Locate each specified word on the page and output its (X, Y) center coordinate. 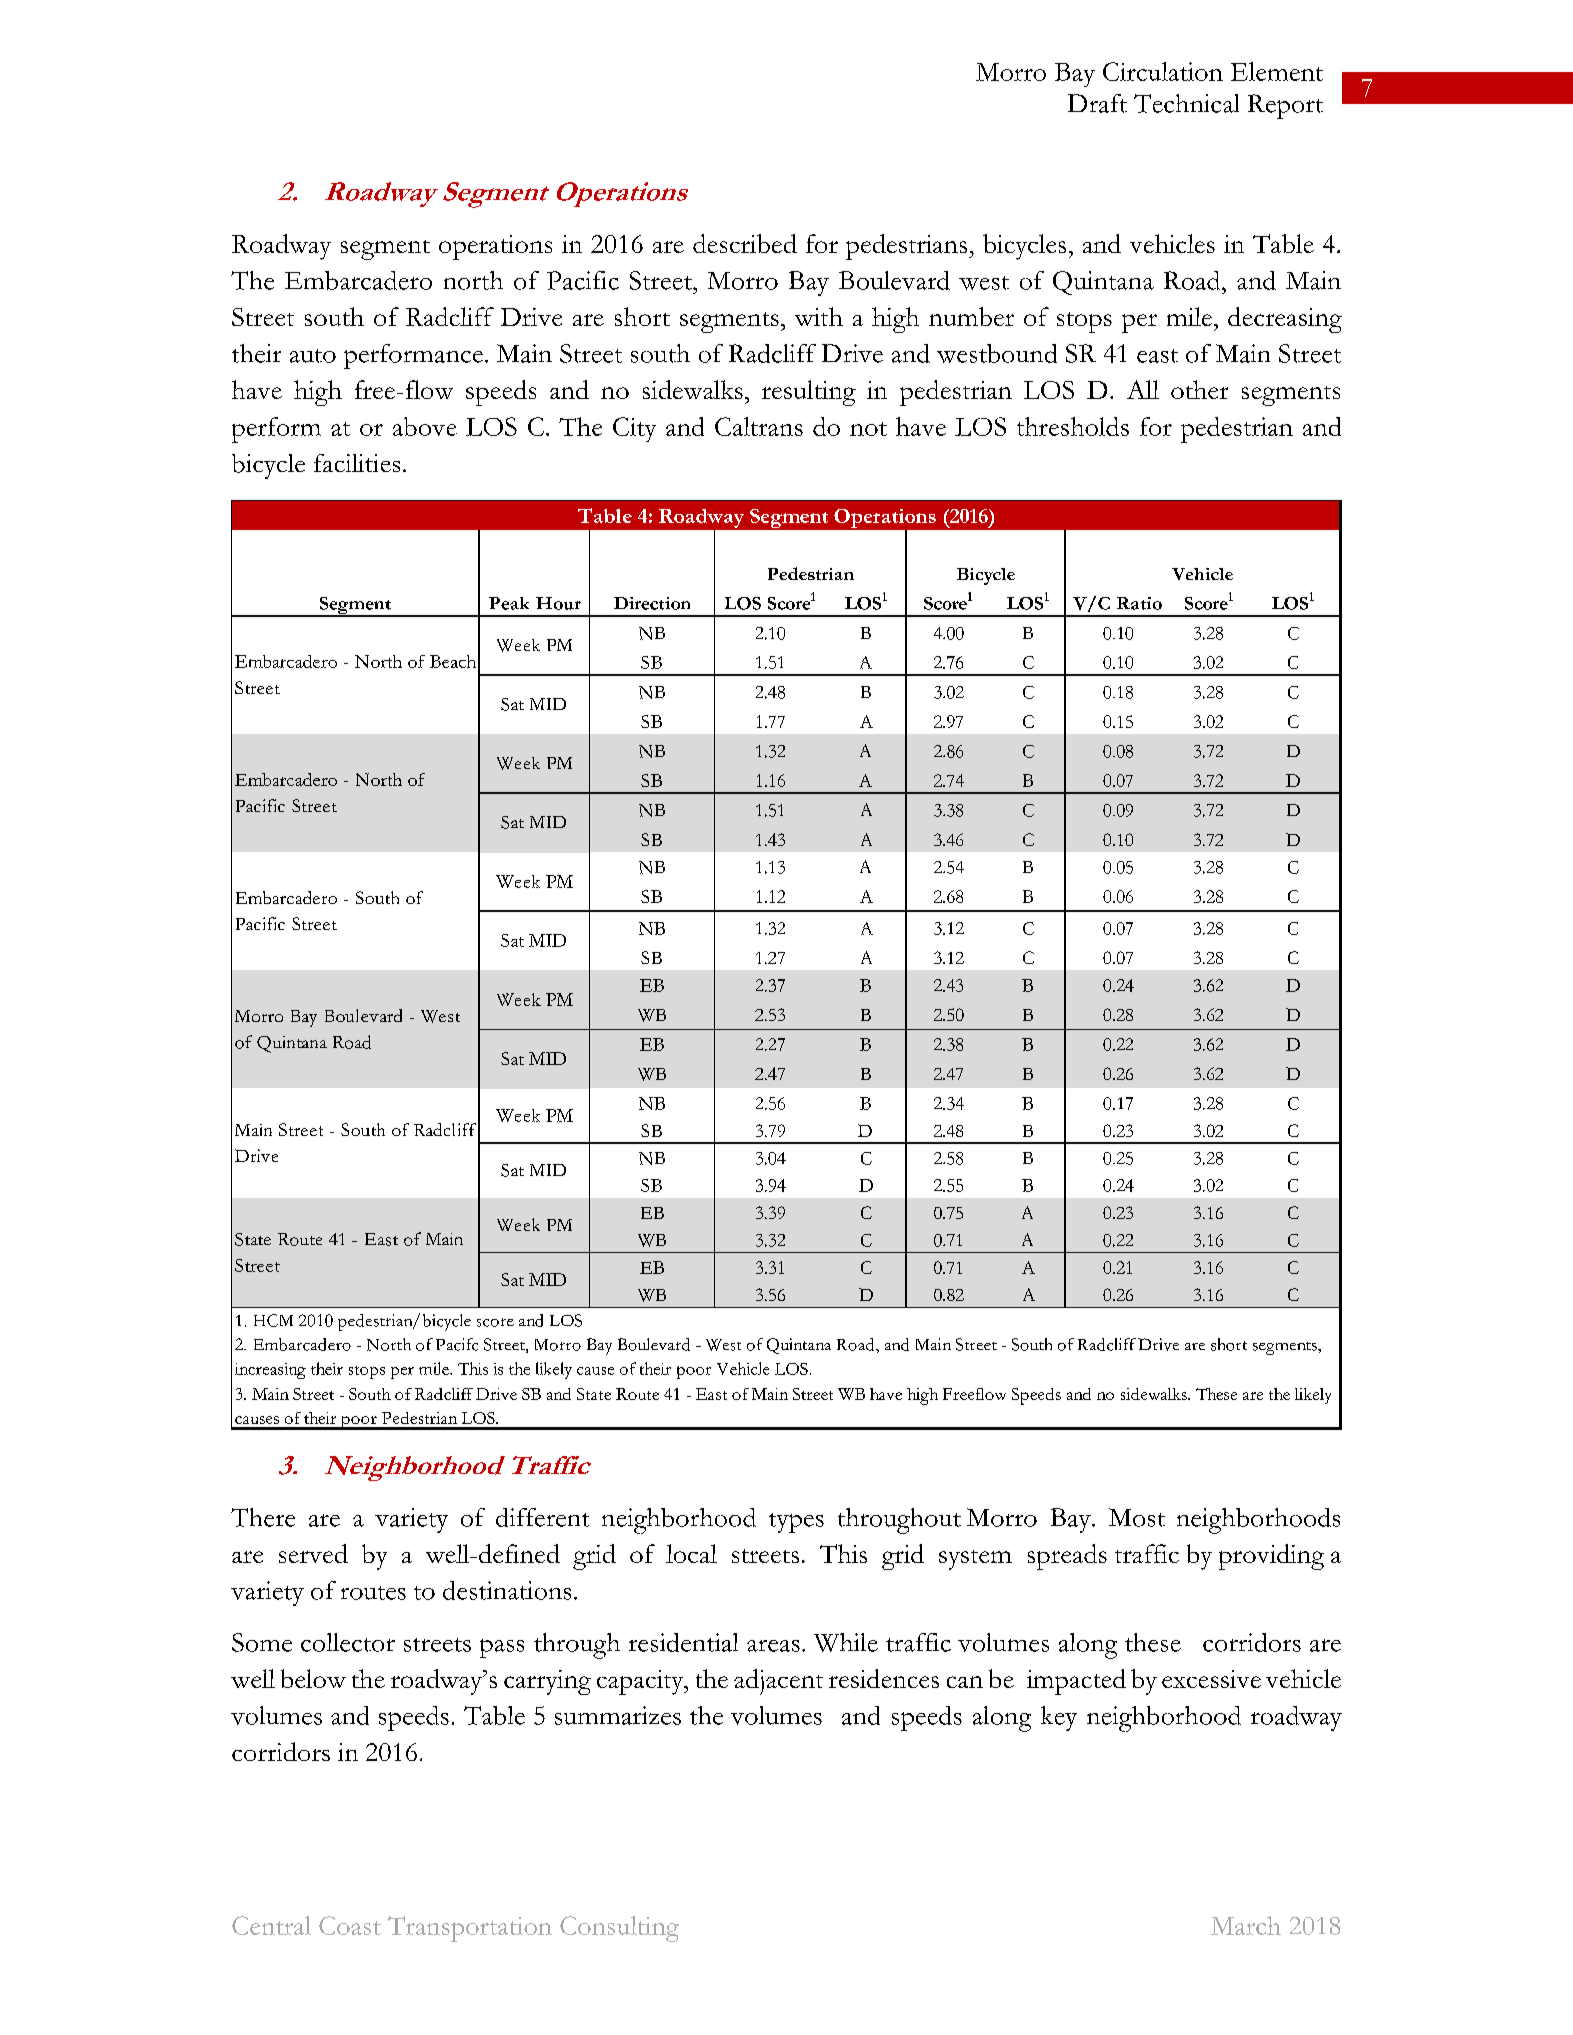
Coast (350, 1925)
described (745, 243)
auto (313, 356)
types (796, 1523)
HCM (273, 1320)
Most (1137, 1517)
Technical (1186, 103)
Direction (652, 603)
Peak (509, 603)
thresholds (1073, 426)
